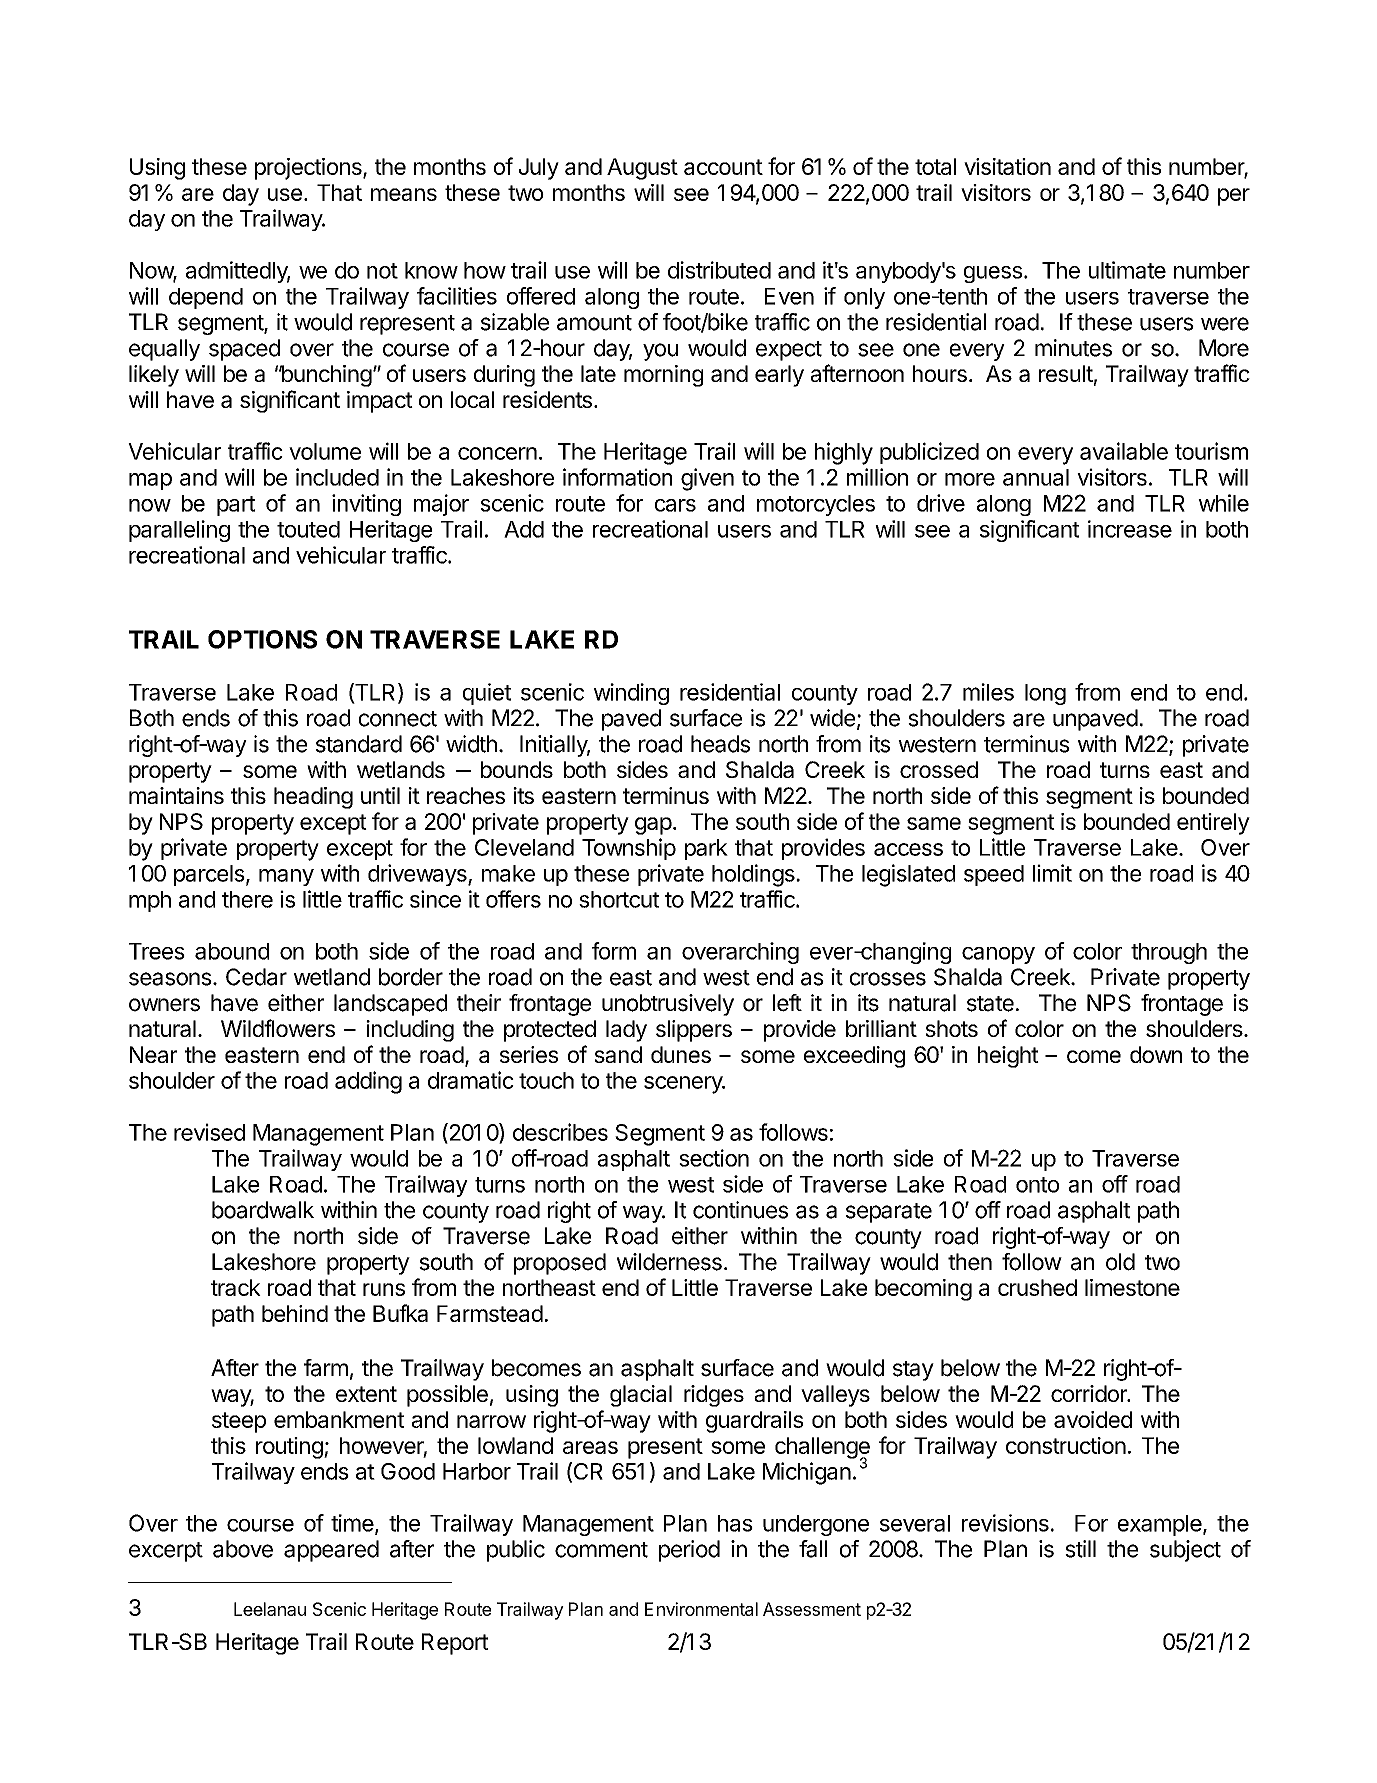  I want to click on account, so click(723, 167).
